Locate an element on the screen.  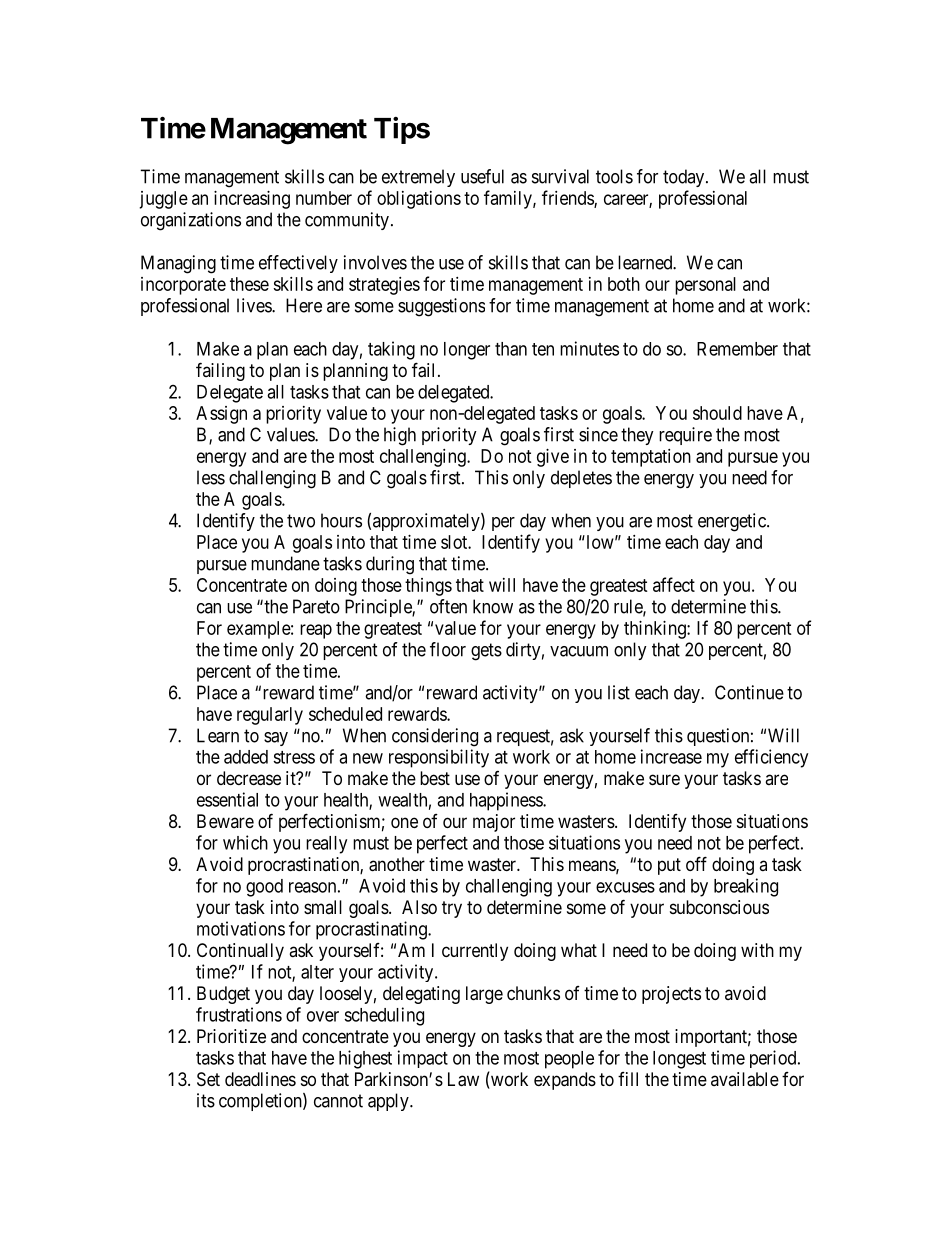
best is located at coordinates (435, 778).
